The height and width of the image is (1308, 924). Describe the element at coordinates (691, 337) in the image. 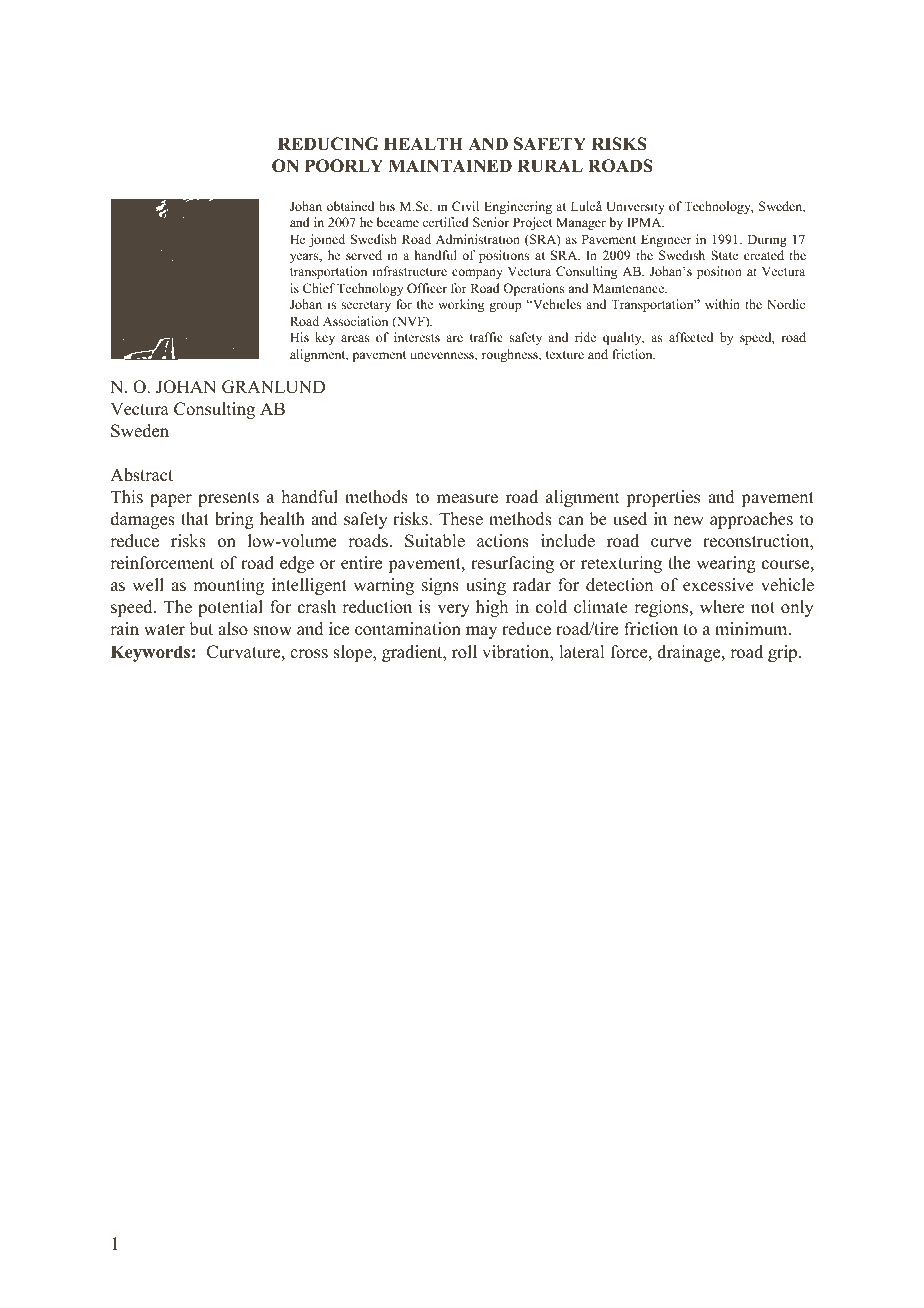

I see `affected` at that location.
